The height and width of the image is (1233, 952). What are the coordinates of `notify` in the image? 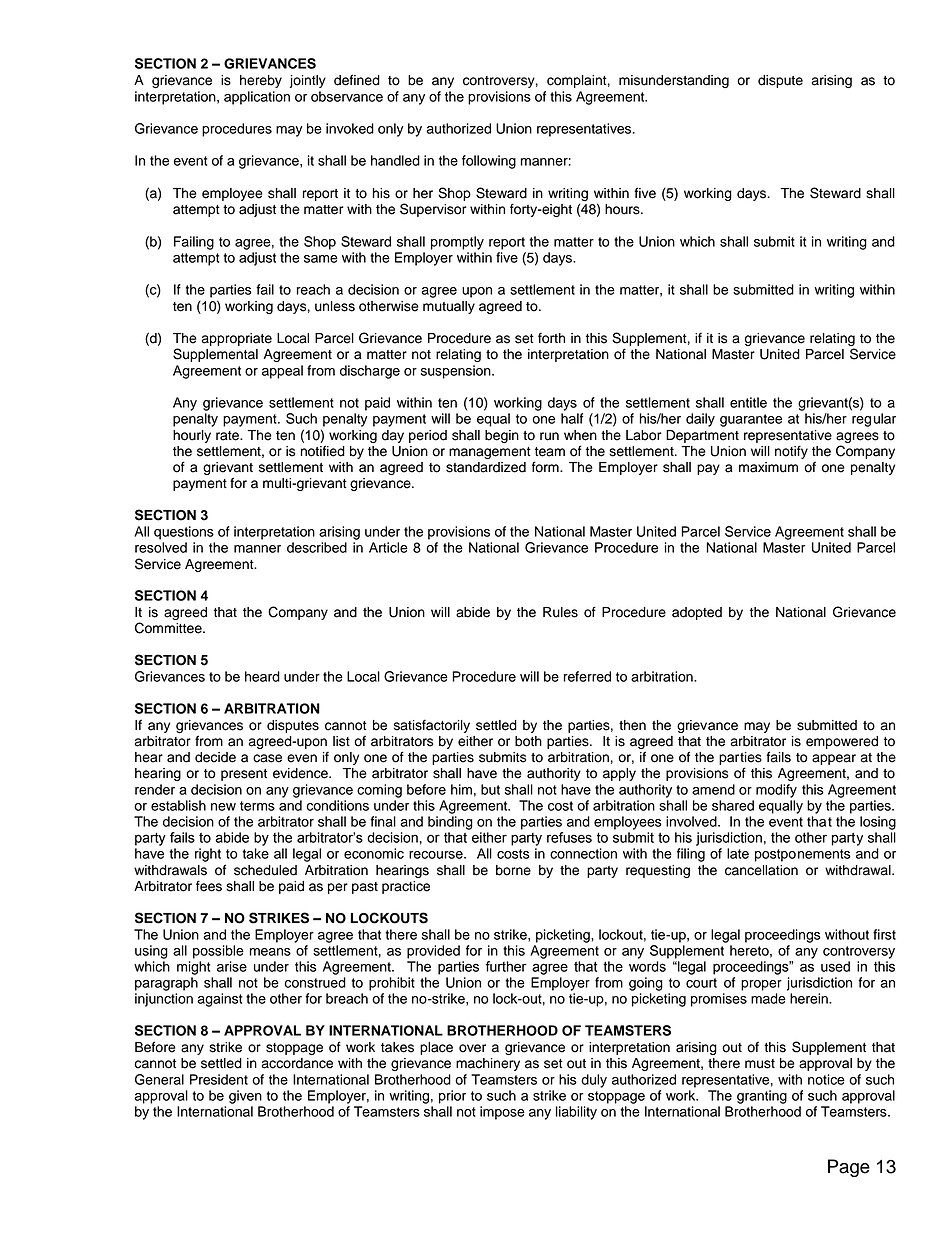 It's located at (791, 452).
